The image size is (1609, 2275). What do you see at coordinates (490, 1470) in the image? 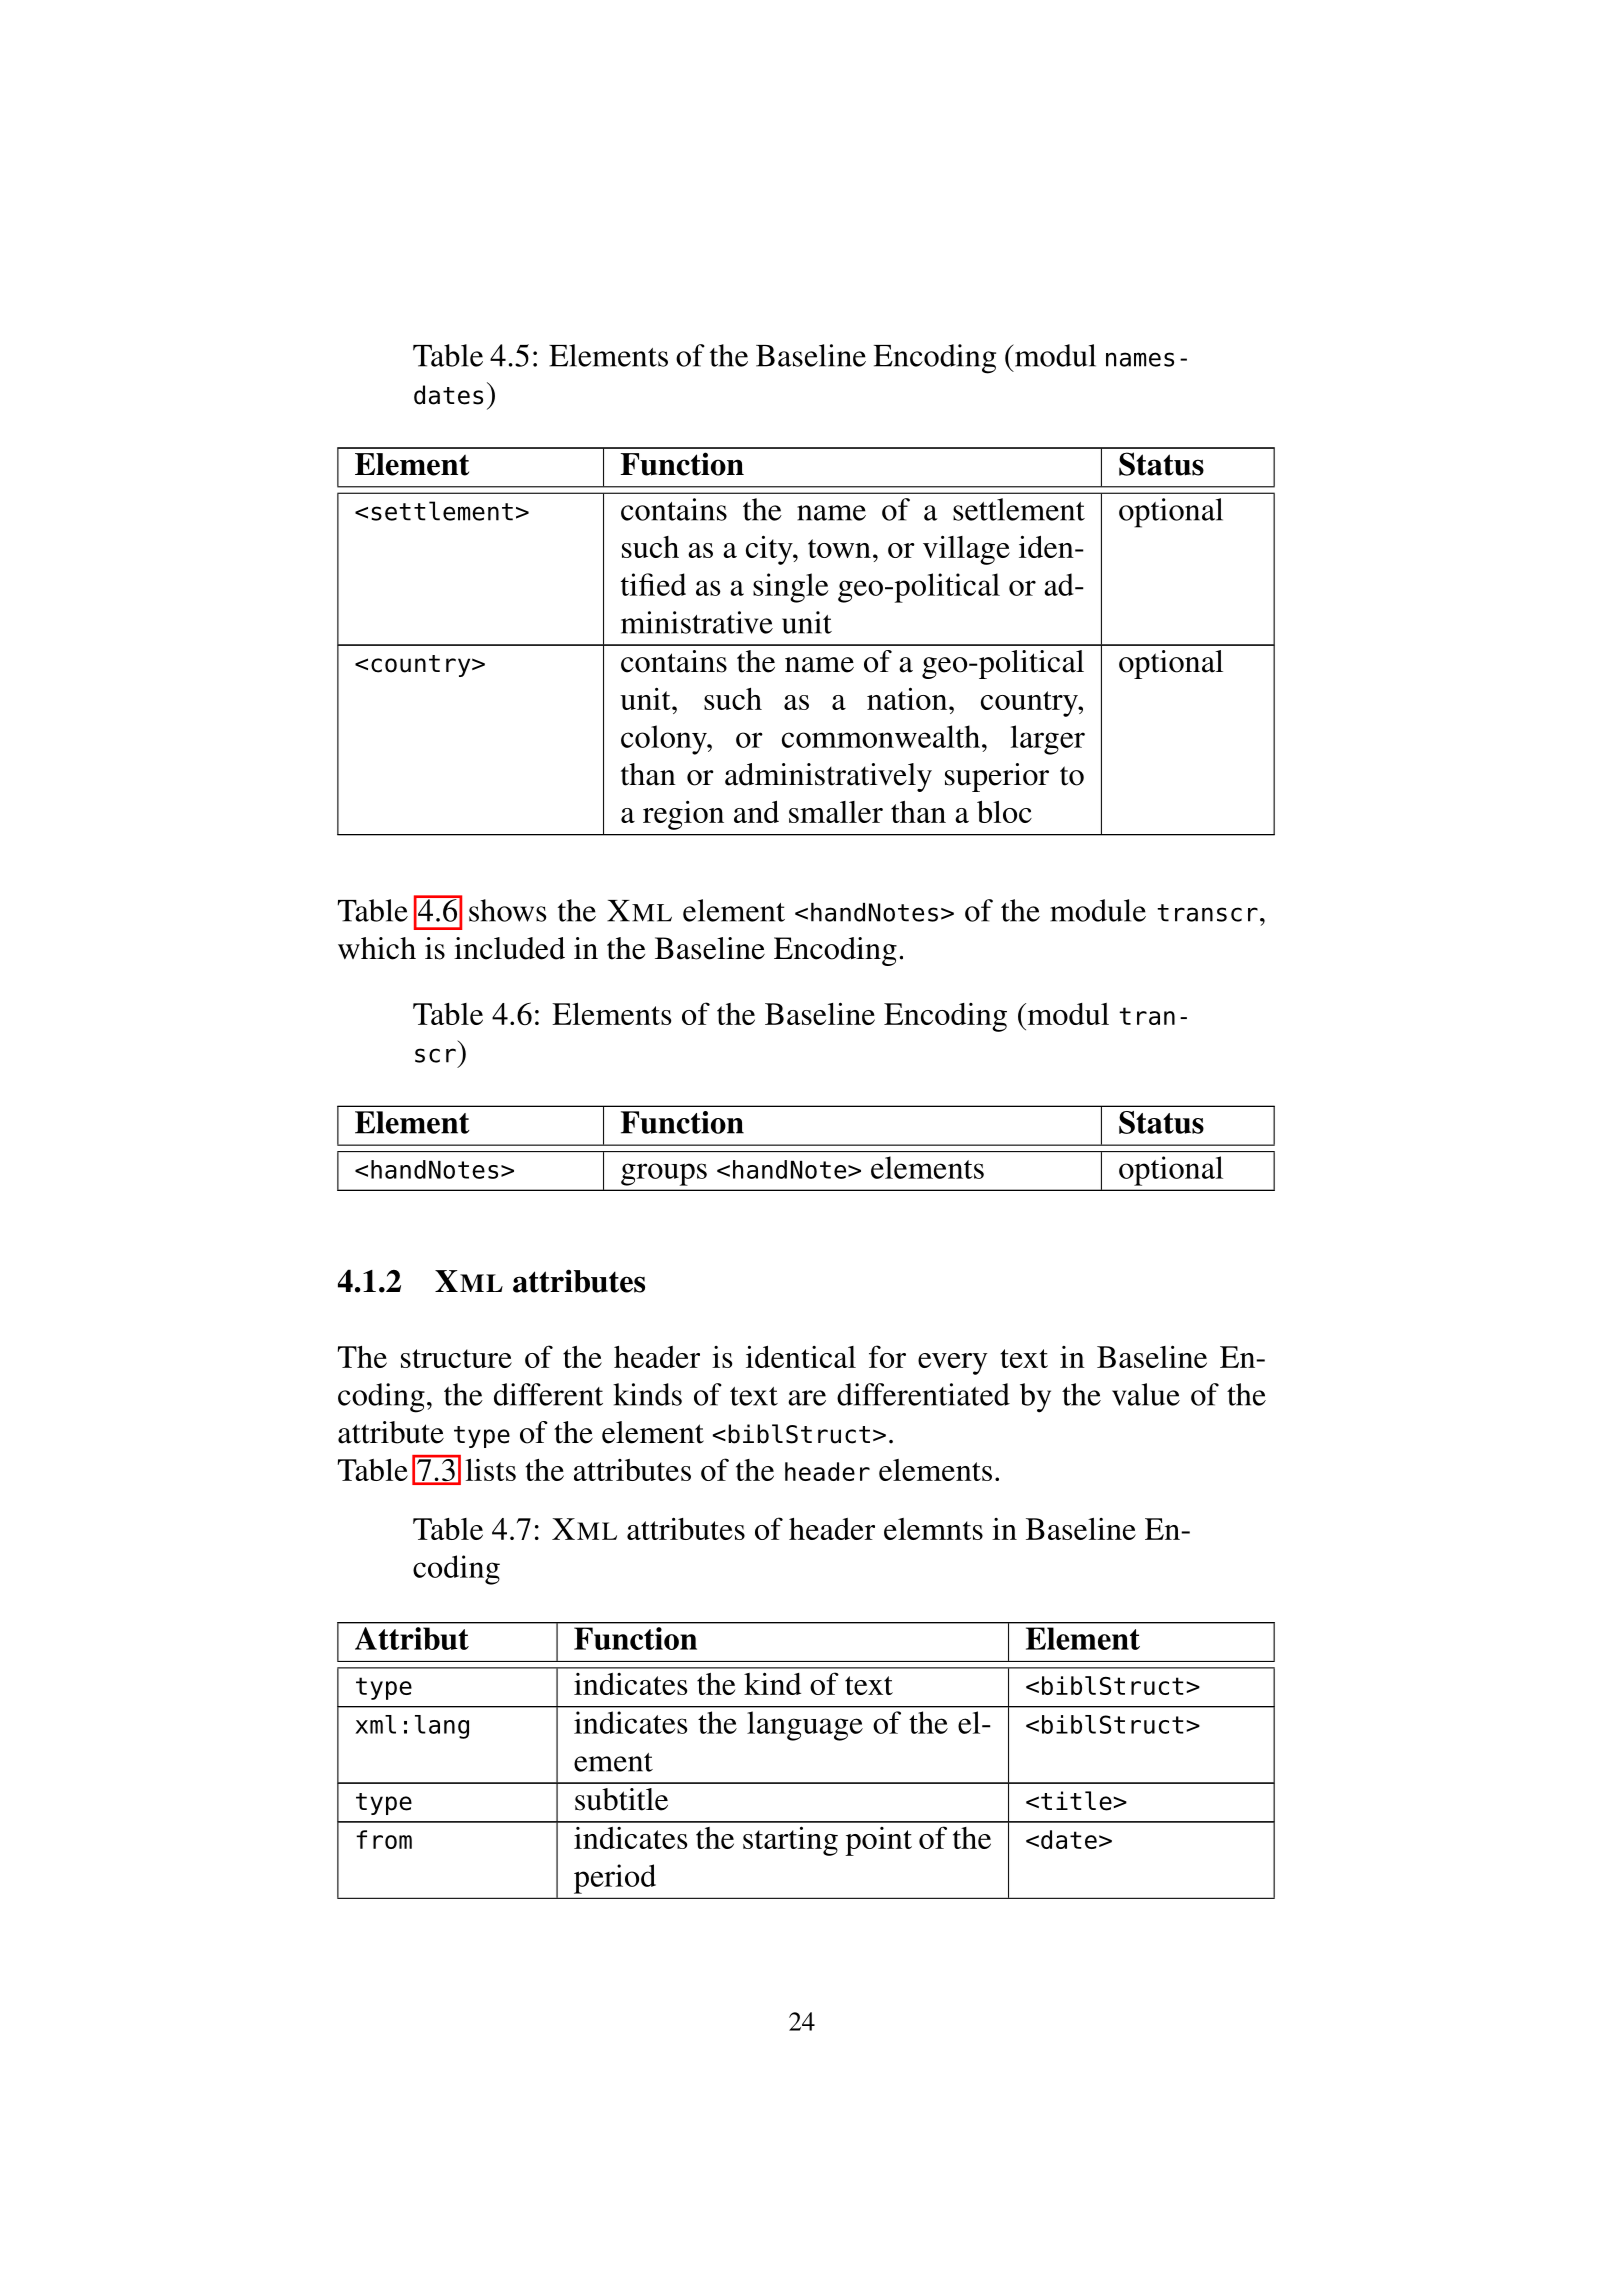
I see `lists` at bounding box center [490, 1470].
